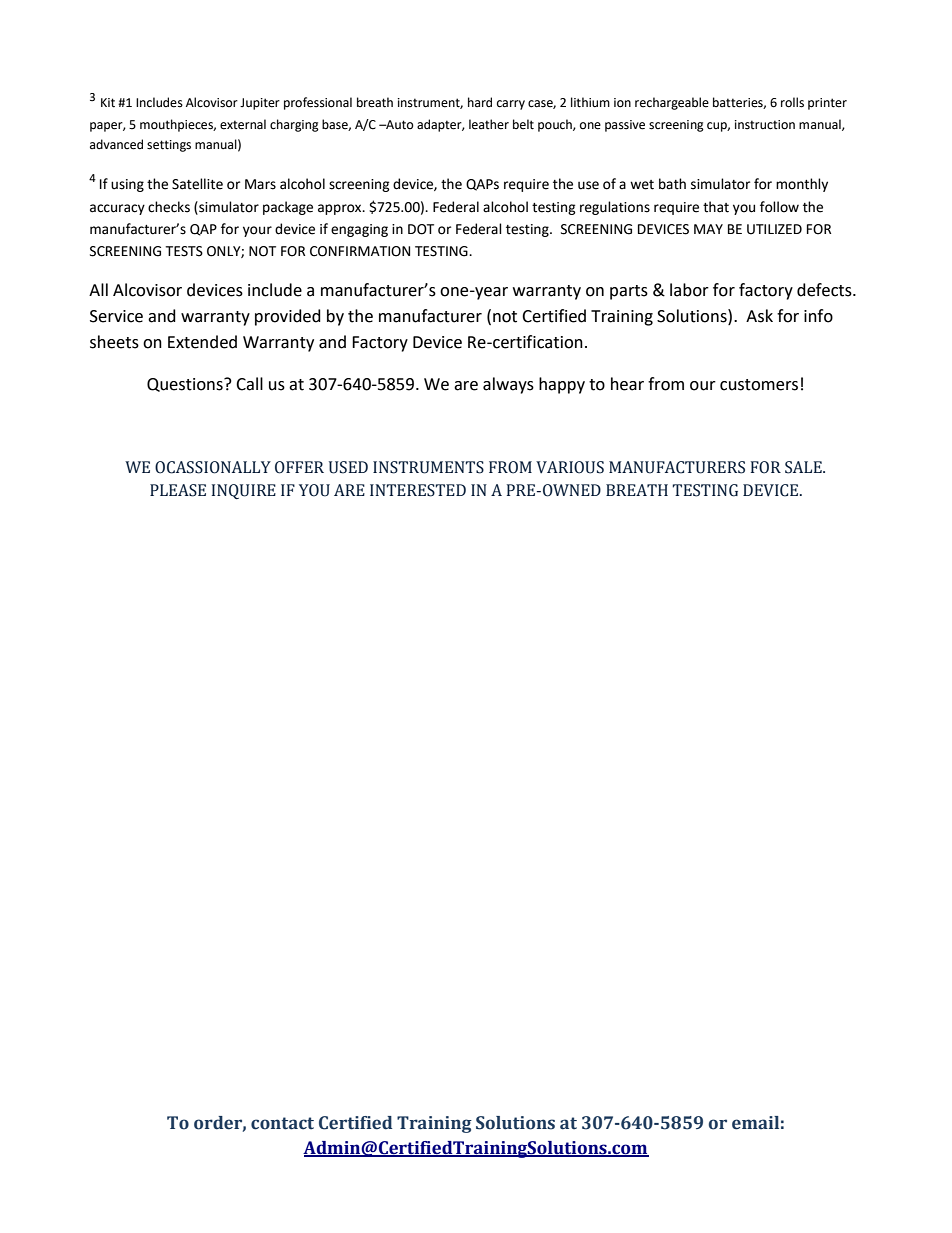  I want to click on INTERESTED, so click(418, 490).
